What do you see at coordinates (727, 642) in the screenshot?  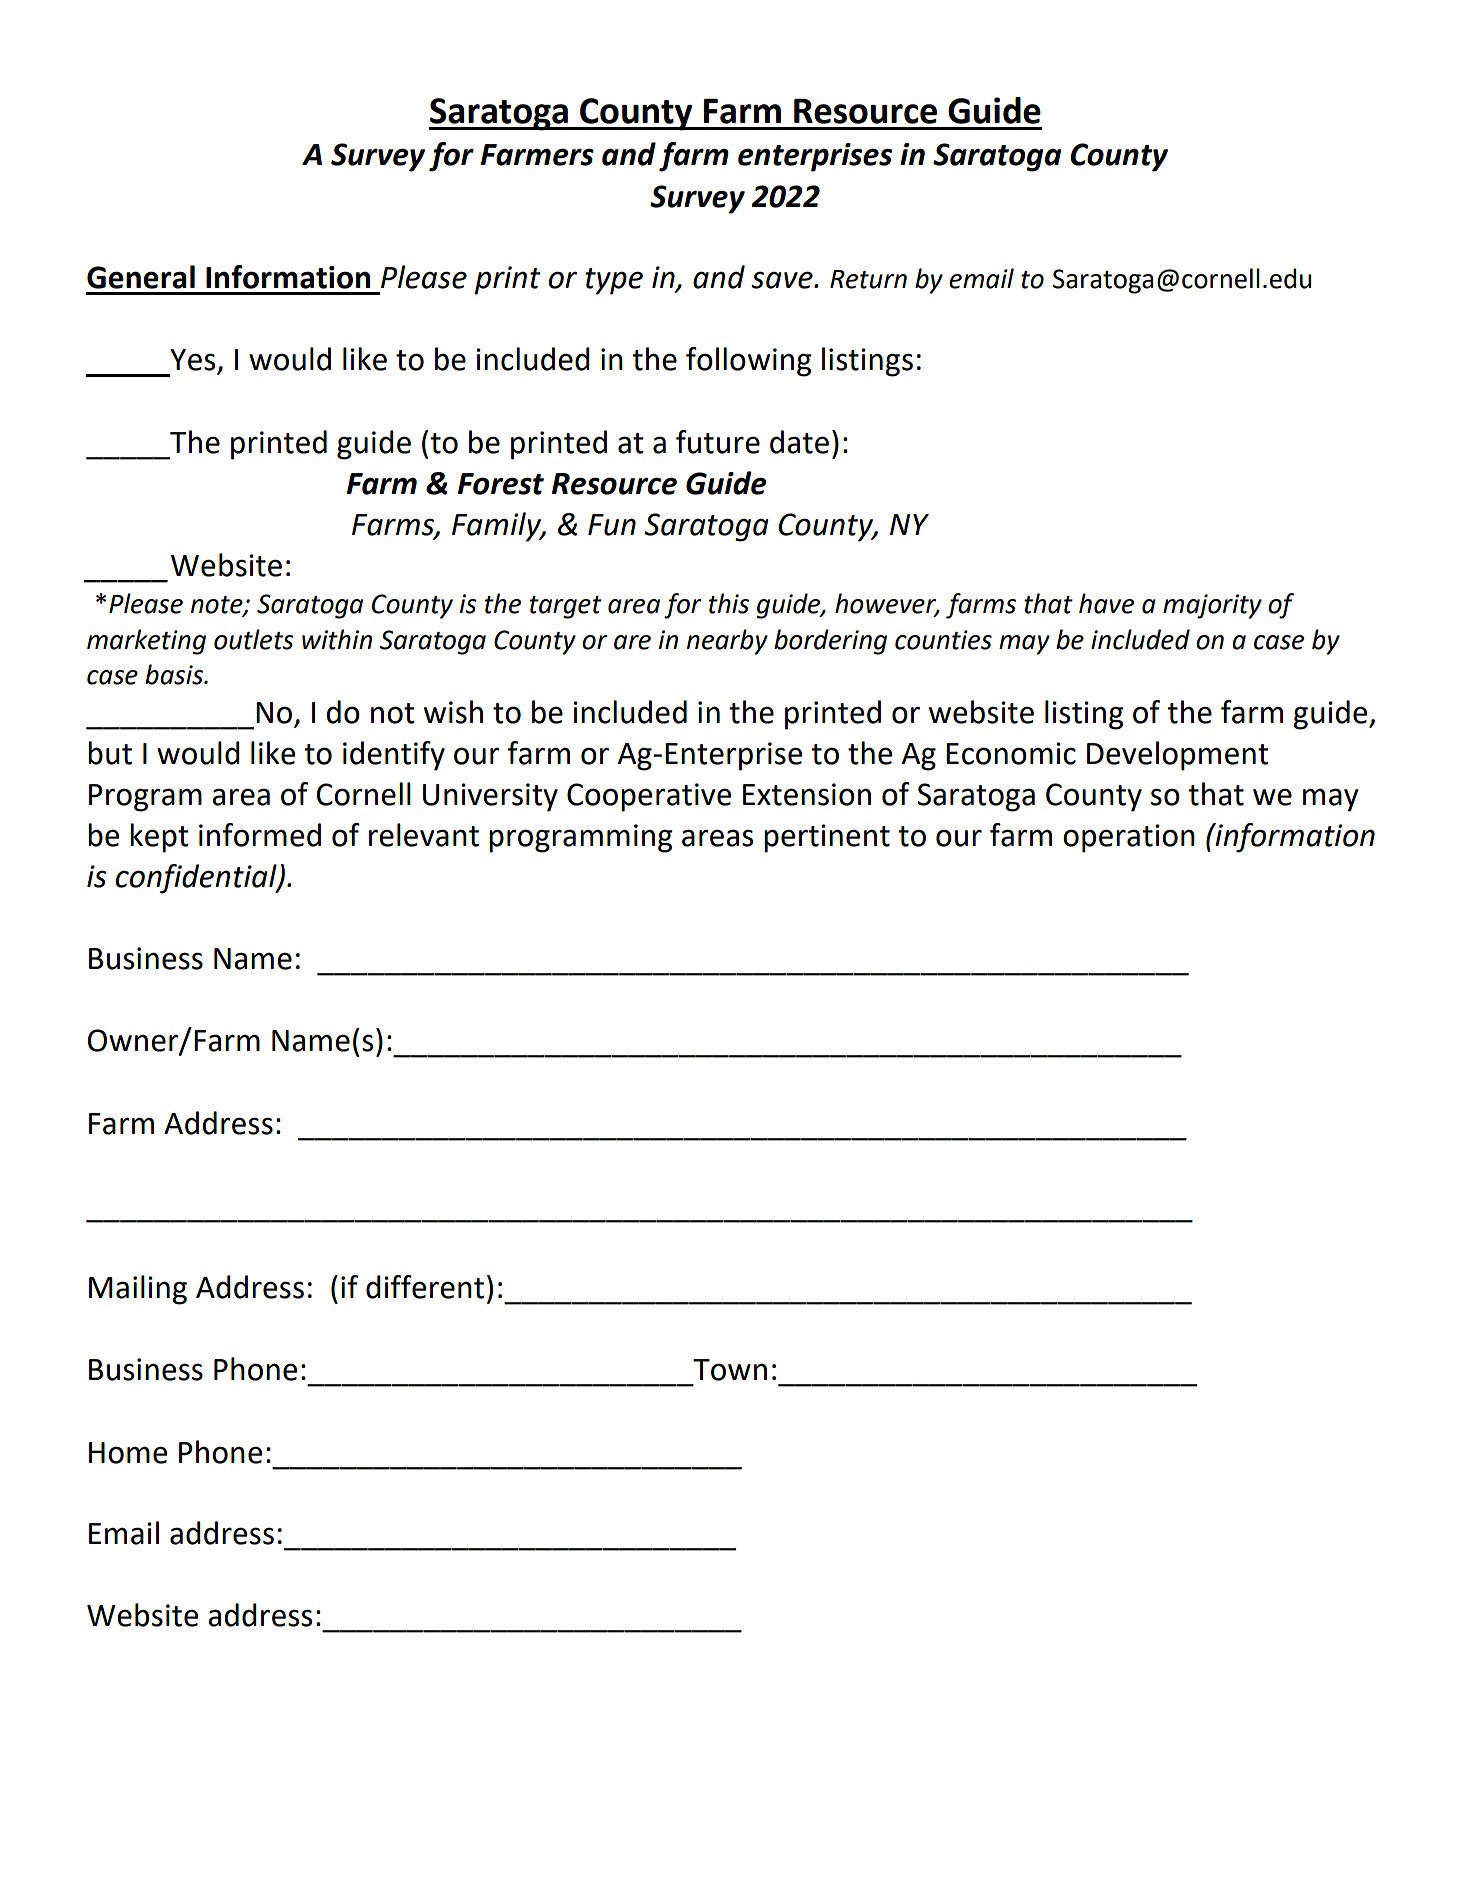 I see `nearby` at bounding box center [727, 642].
